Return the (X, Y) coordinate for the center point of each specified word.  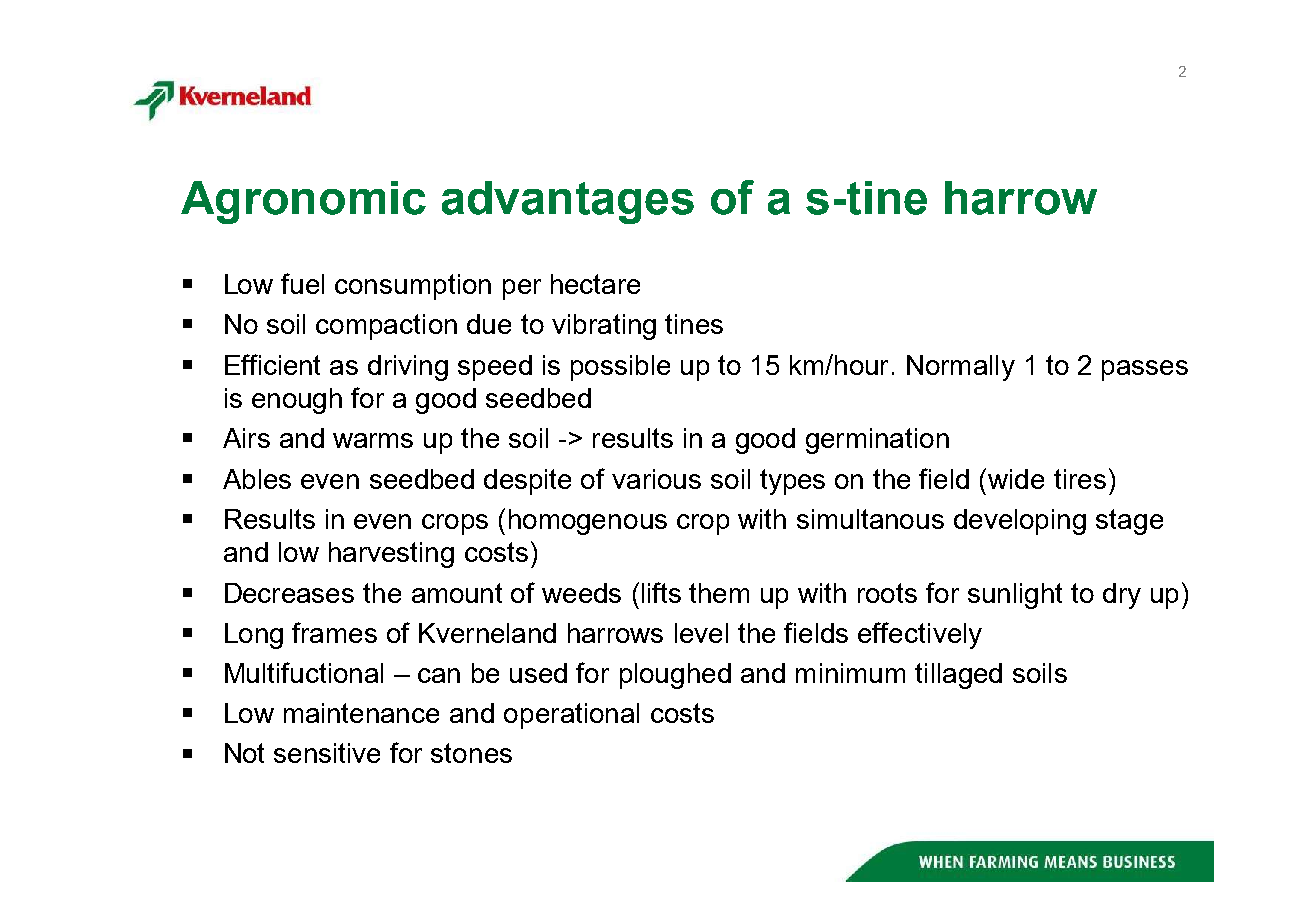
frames (334, 632)
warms (373, 440)
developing (1020, 522)
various (656, 479)
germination (877, 441)
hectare (595, 284)
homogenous (588, 522)
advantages (568, 202)
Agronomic (303, 202)
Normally (961, 368)
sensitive (327, 753)
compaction (386, 327)
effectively (920, 635)
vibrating (604, 327)
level (701, 633)
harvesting (391, 555)
